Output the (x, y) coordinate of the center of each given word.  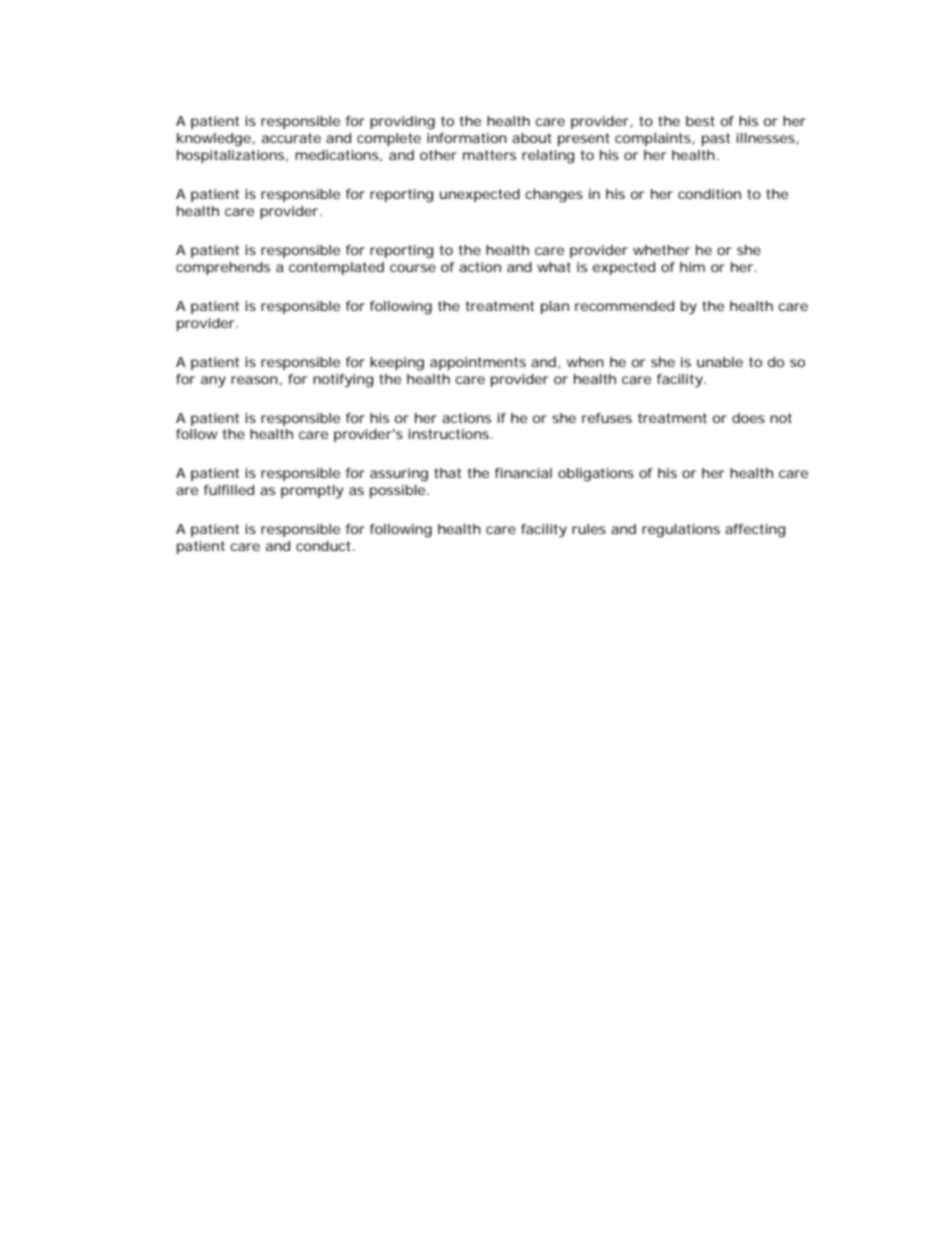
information (467, 138)
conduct (325, 546)
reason (254, 380)
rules (589, 529)
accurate (291, 138)
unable (720, 362)
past (716, 139)
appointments (478, 363)
